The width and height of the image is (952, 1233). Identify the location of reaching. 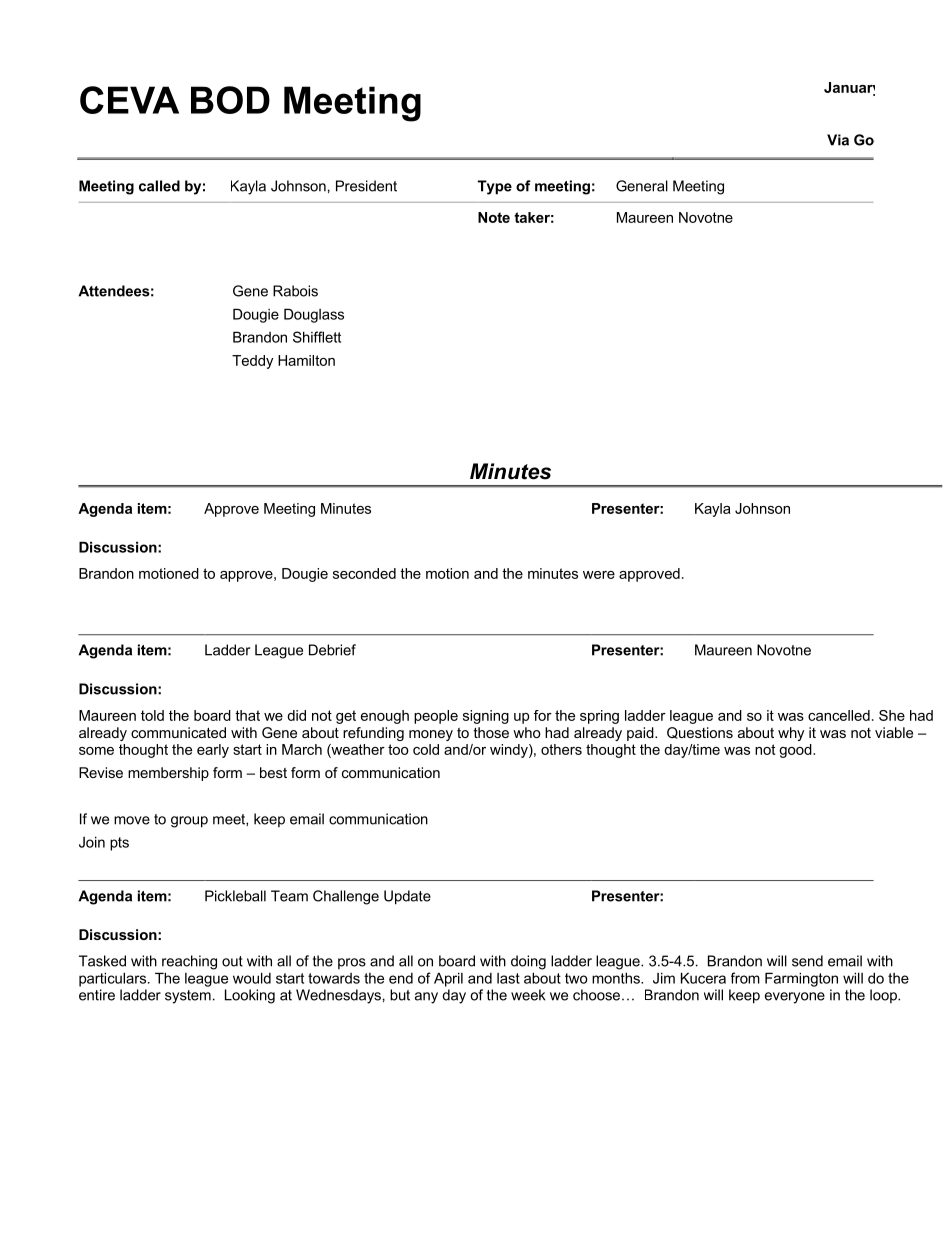
(189, 962).
